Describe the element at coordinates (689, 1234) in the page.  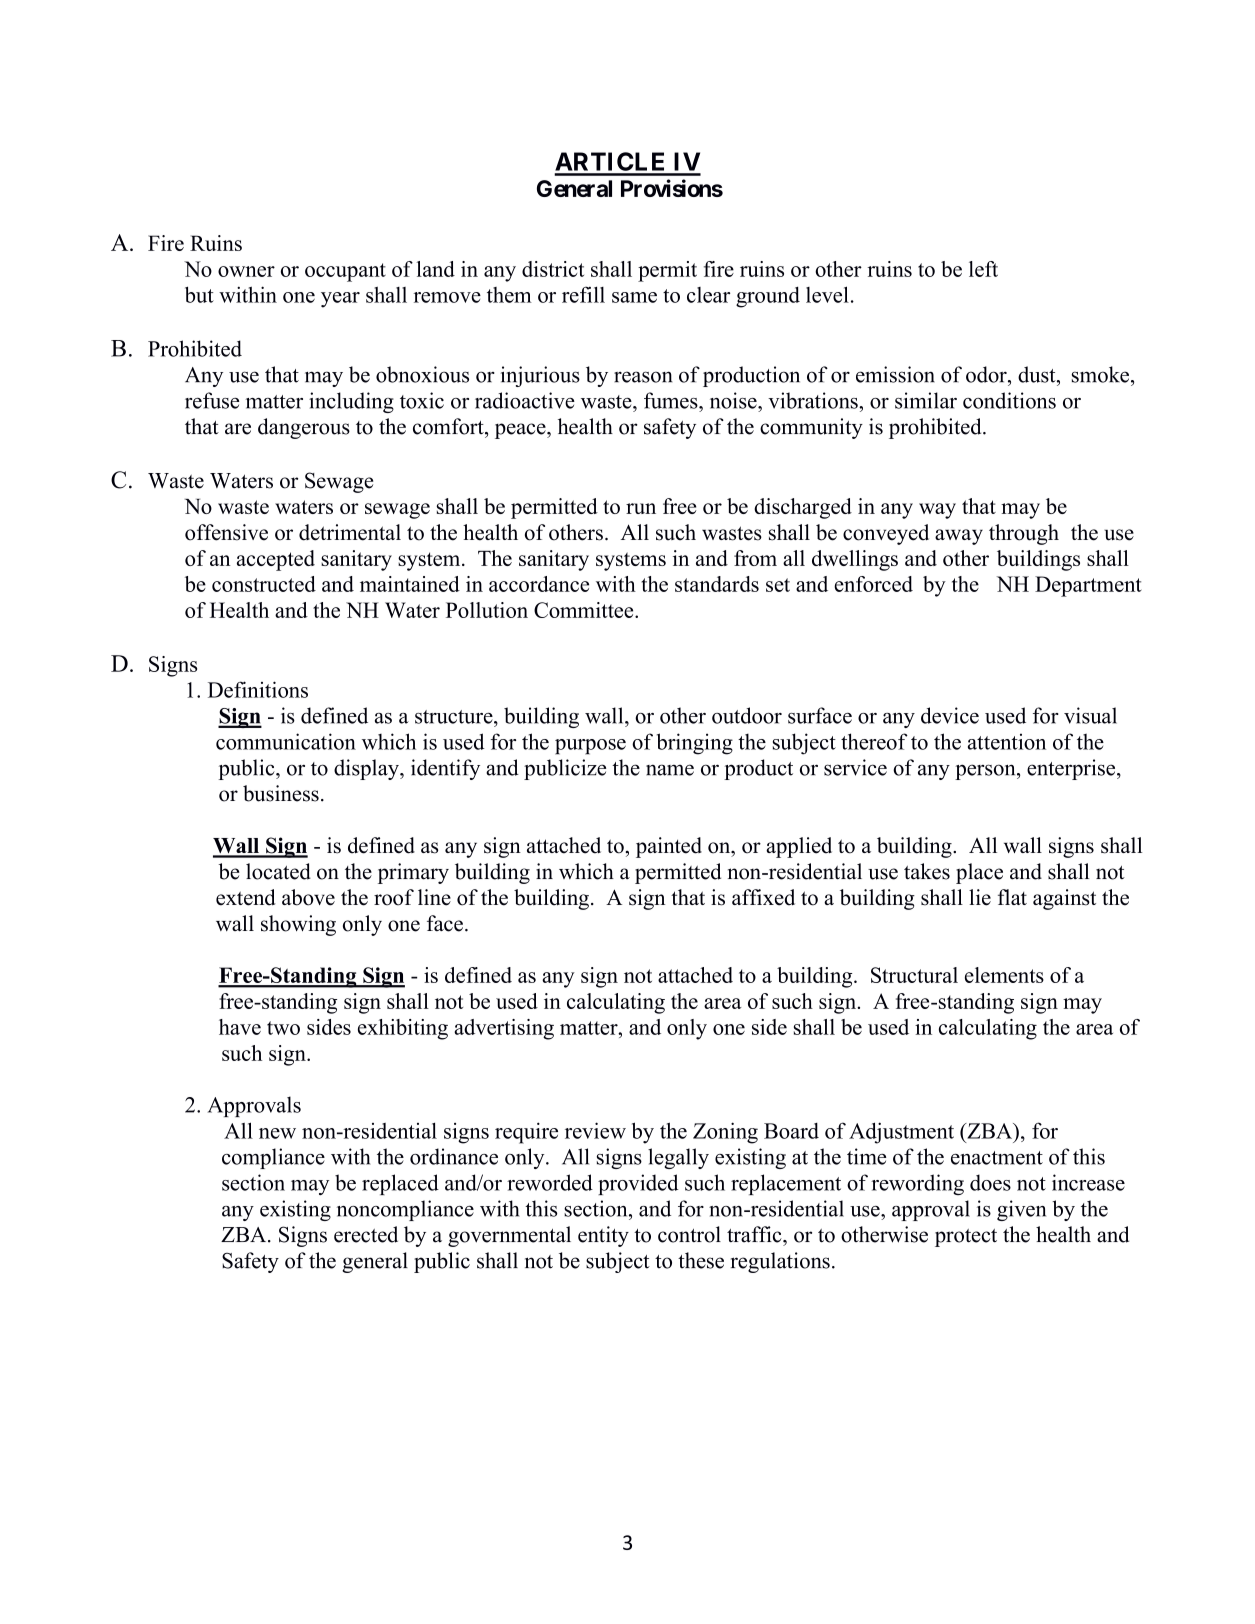
I see `control` at that location.
